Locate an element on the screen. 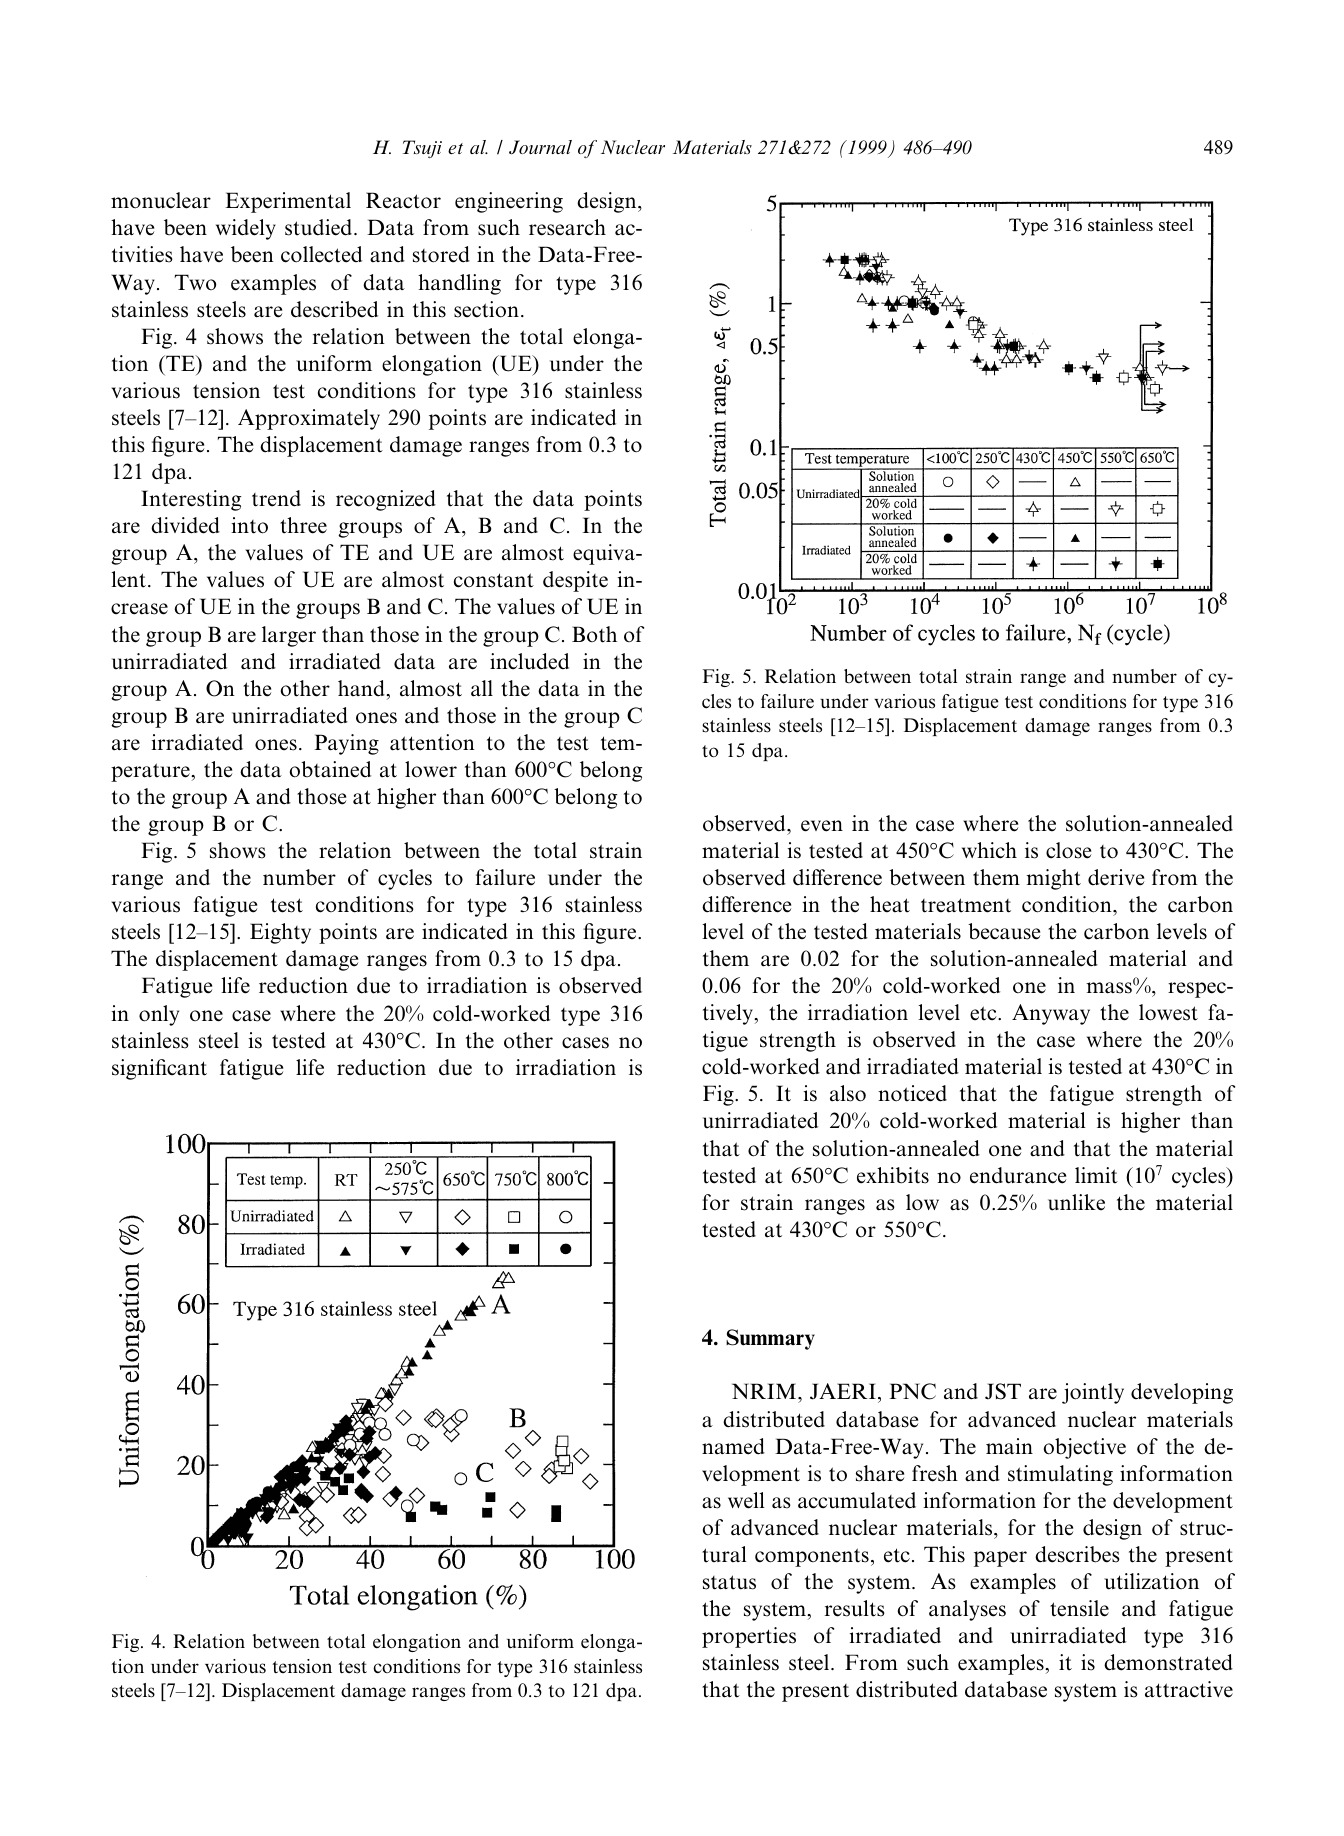 The width and height of the screenshot is (1344, 1836). Eighty is located at coordinates (280, 933).
